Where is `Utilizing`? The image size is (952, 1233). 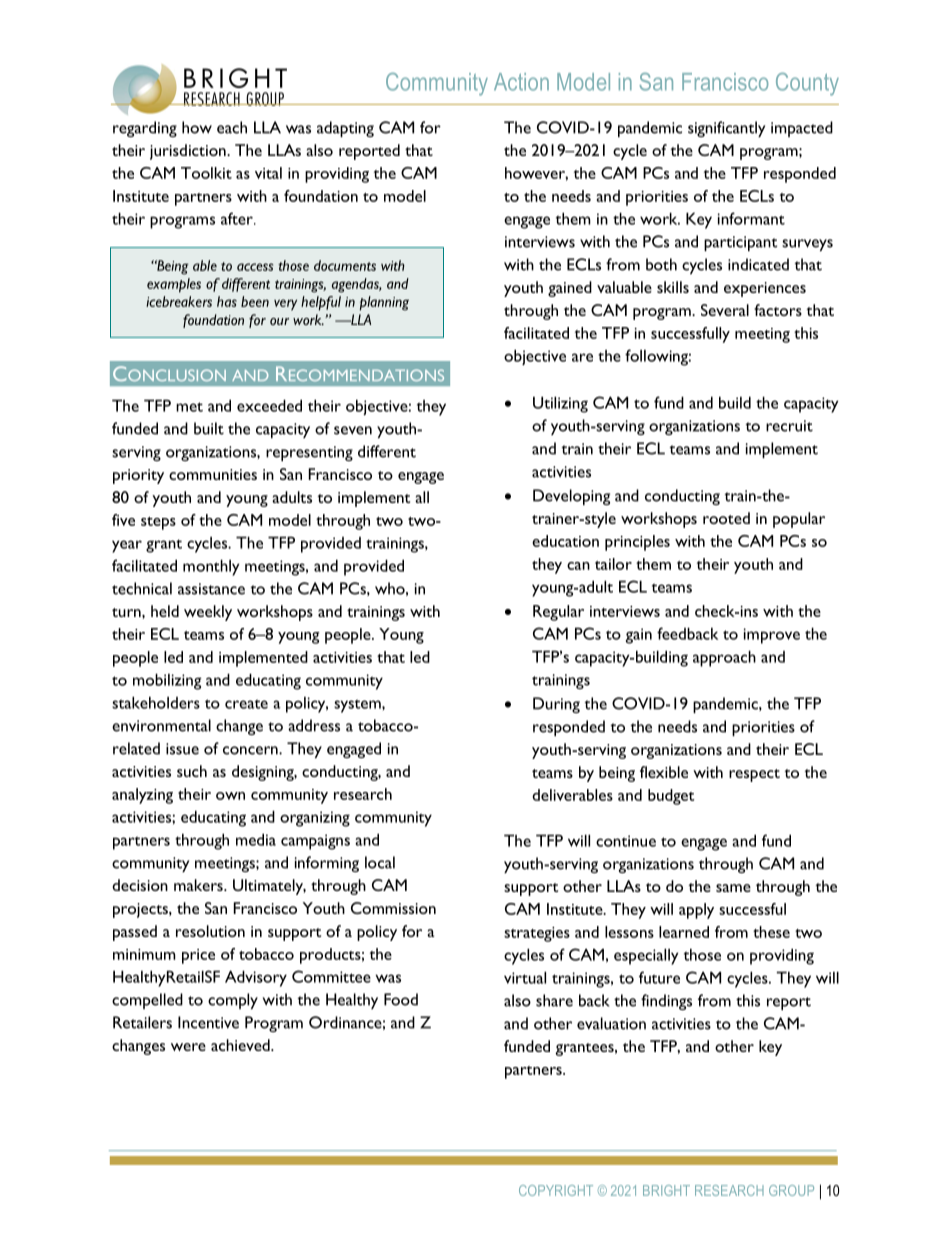 Utilizing is located at coordinates (560, 404).
